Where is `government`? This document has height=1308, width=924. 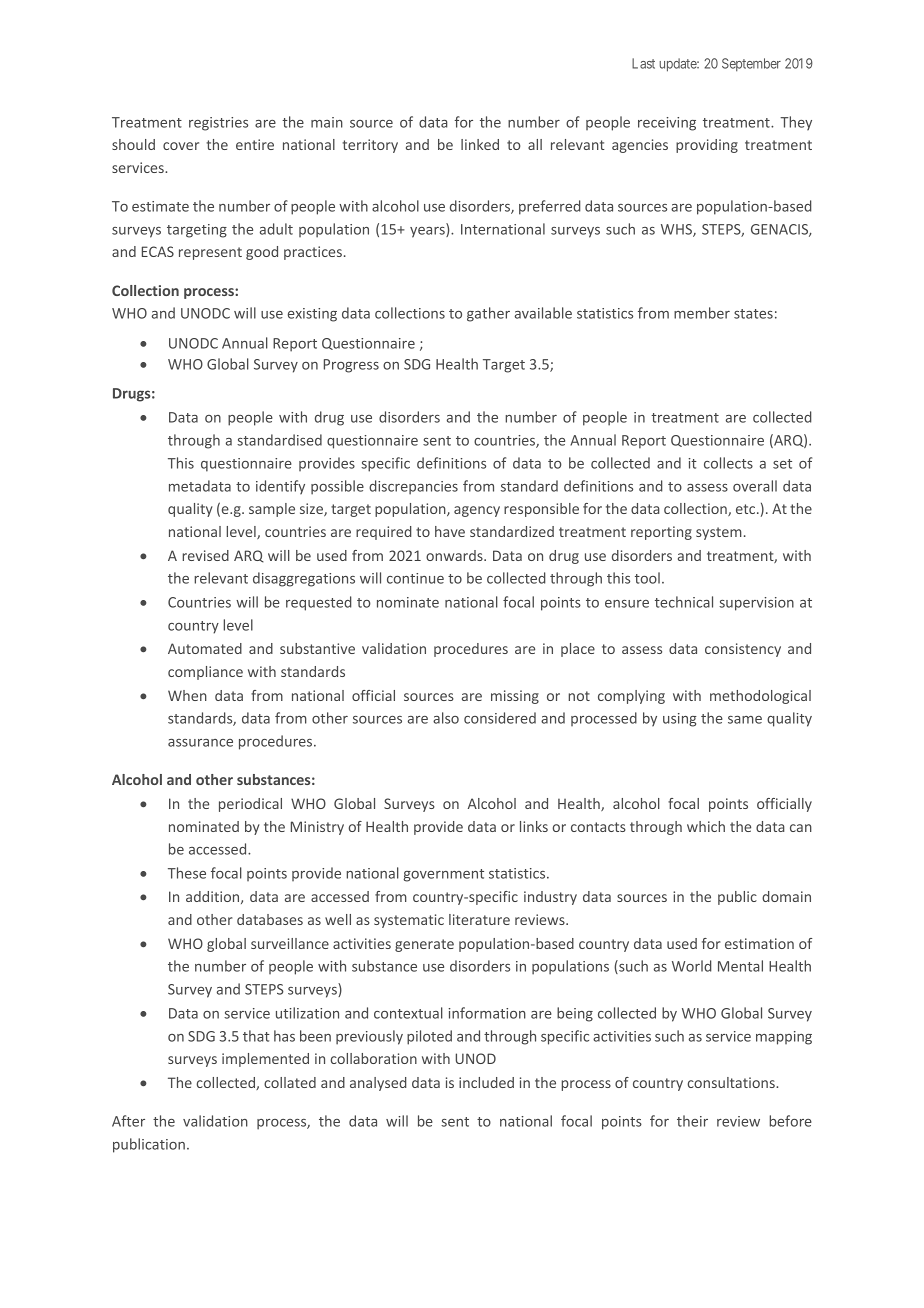
government is located at coordinates (443, 875).
